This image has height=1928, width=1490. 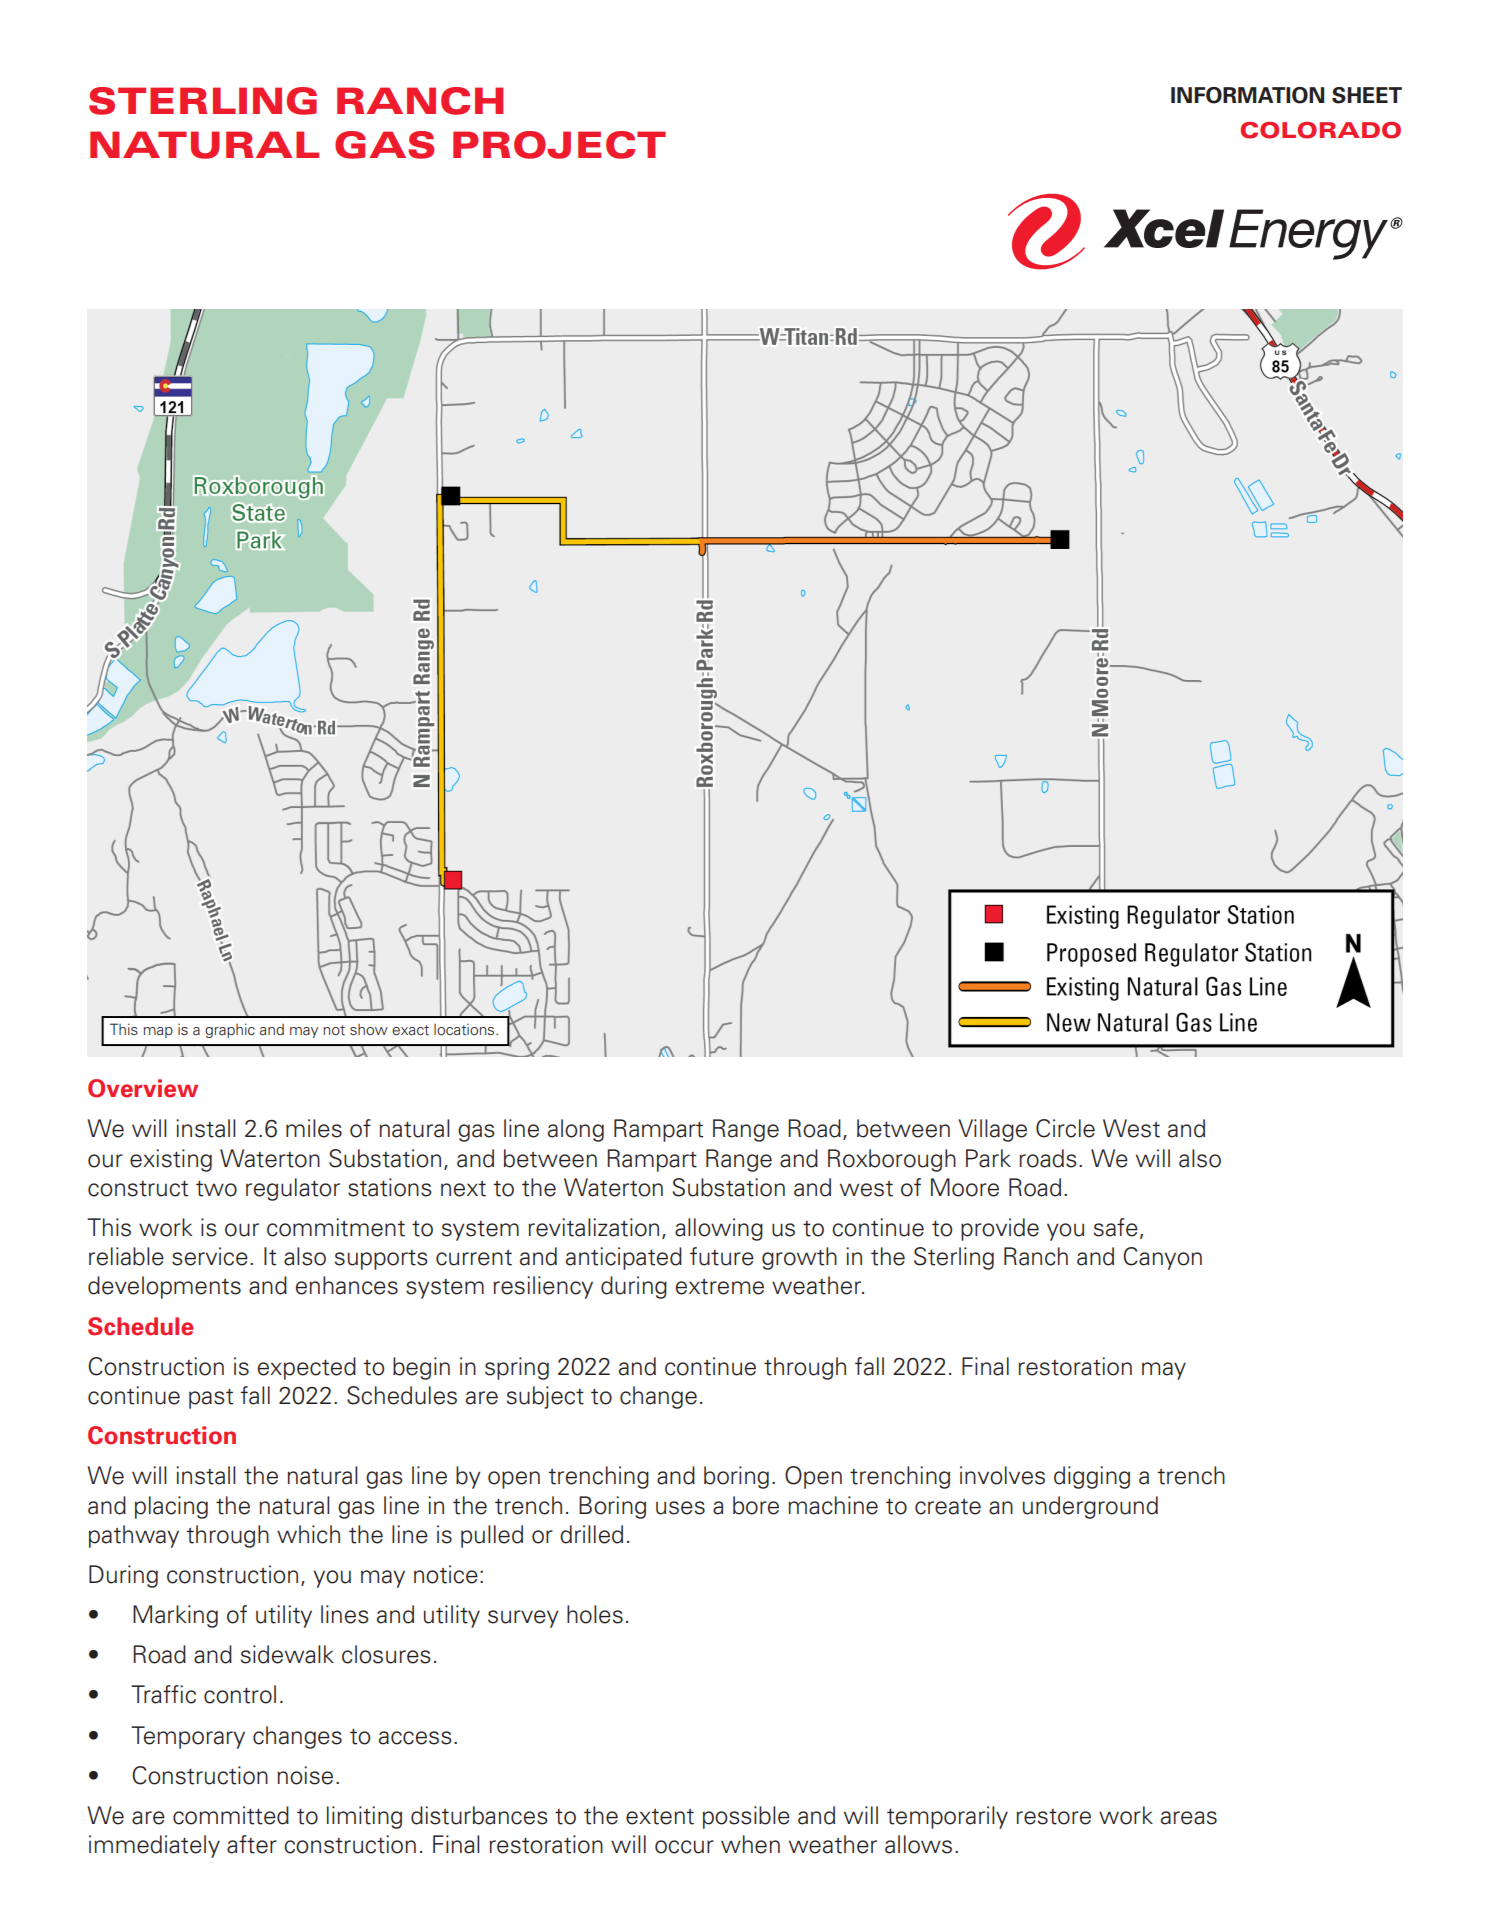 I want to click on Circle, so click(x=1065, y=1128).
